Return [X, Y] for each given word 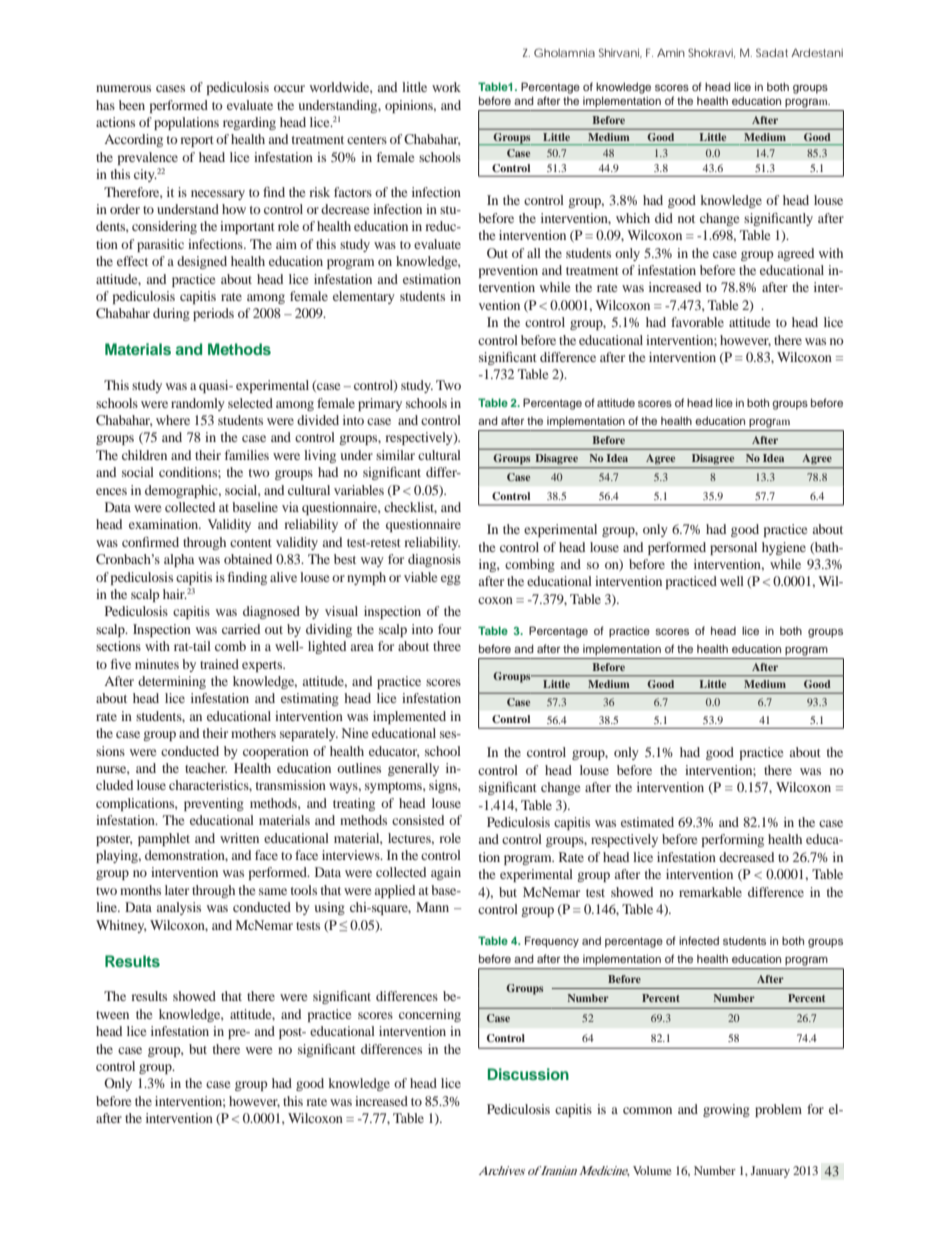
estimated [647, 822]
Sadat [772, 52]
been [132, 105]
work [446, 87]
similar [395, 455]
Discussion [528, 1074]
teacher [206, 768]
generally [413, 769]
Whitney [121, 926]
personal [733, 548]
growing [726, 1110]
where [173, 420]
